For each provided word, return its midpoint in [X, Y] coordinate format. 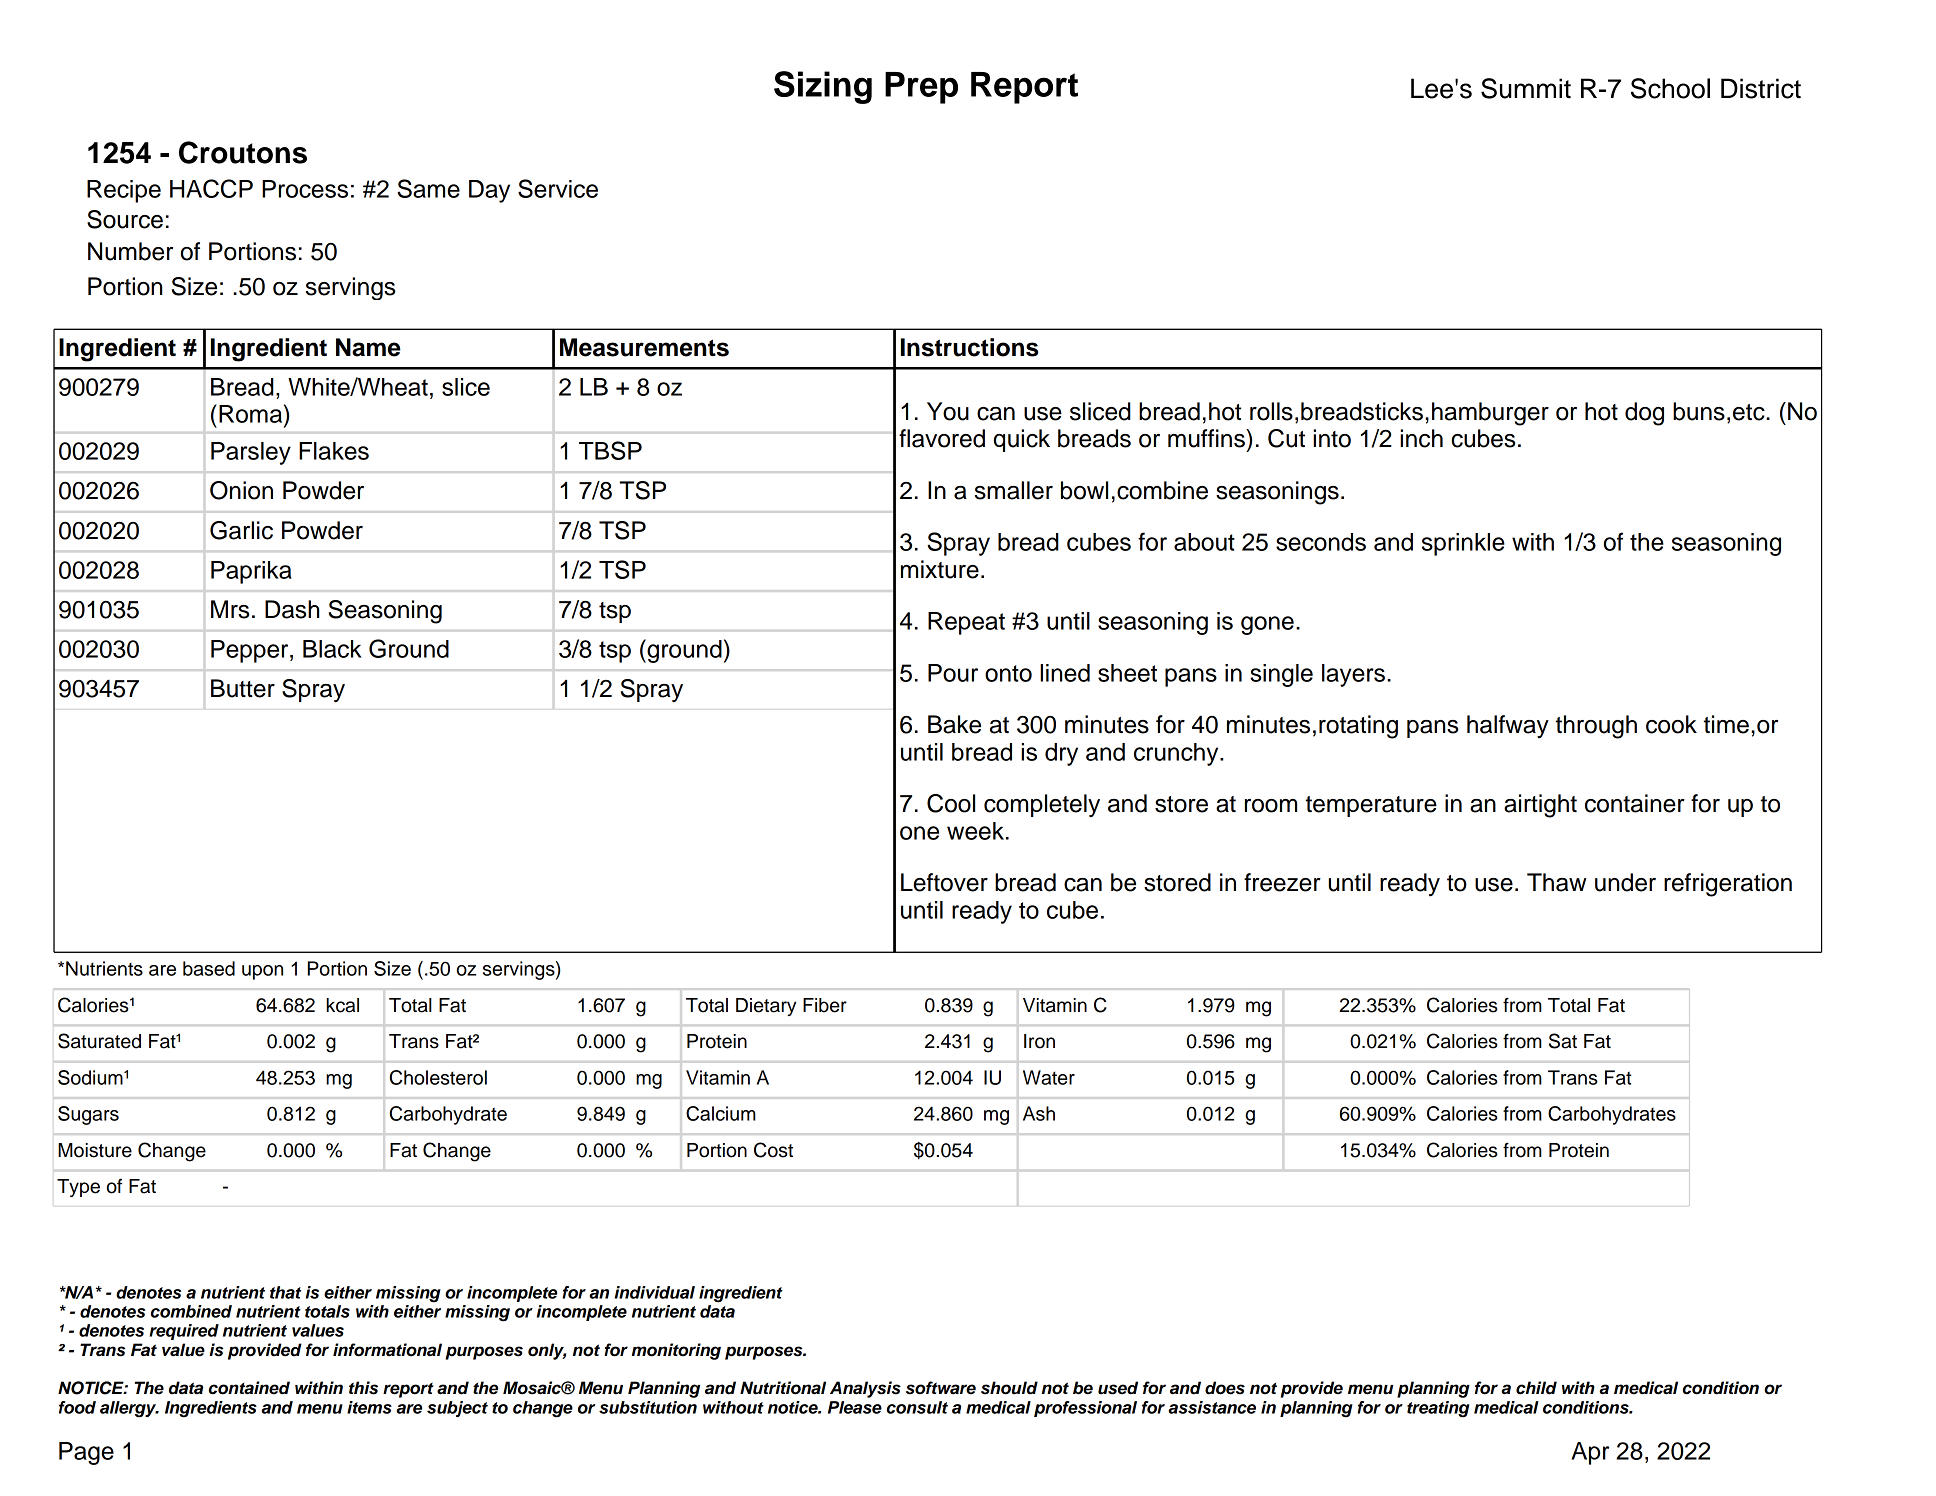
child [1536, 1388]
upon [262, 972]
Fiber [825, 1005]
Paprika [251, 572]
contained [249, 1388]
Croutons [243, 152]
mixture [940, 569]
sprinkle [1463, 544]
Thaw [1556, 882]
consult [917, 1407]
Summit [1526, 88]
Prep [921, 88]
